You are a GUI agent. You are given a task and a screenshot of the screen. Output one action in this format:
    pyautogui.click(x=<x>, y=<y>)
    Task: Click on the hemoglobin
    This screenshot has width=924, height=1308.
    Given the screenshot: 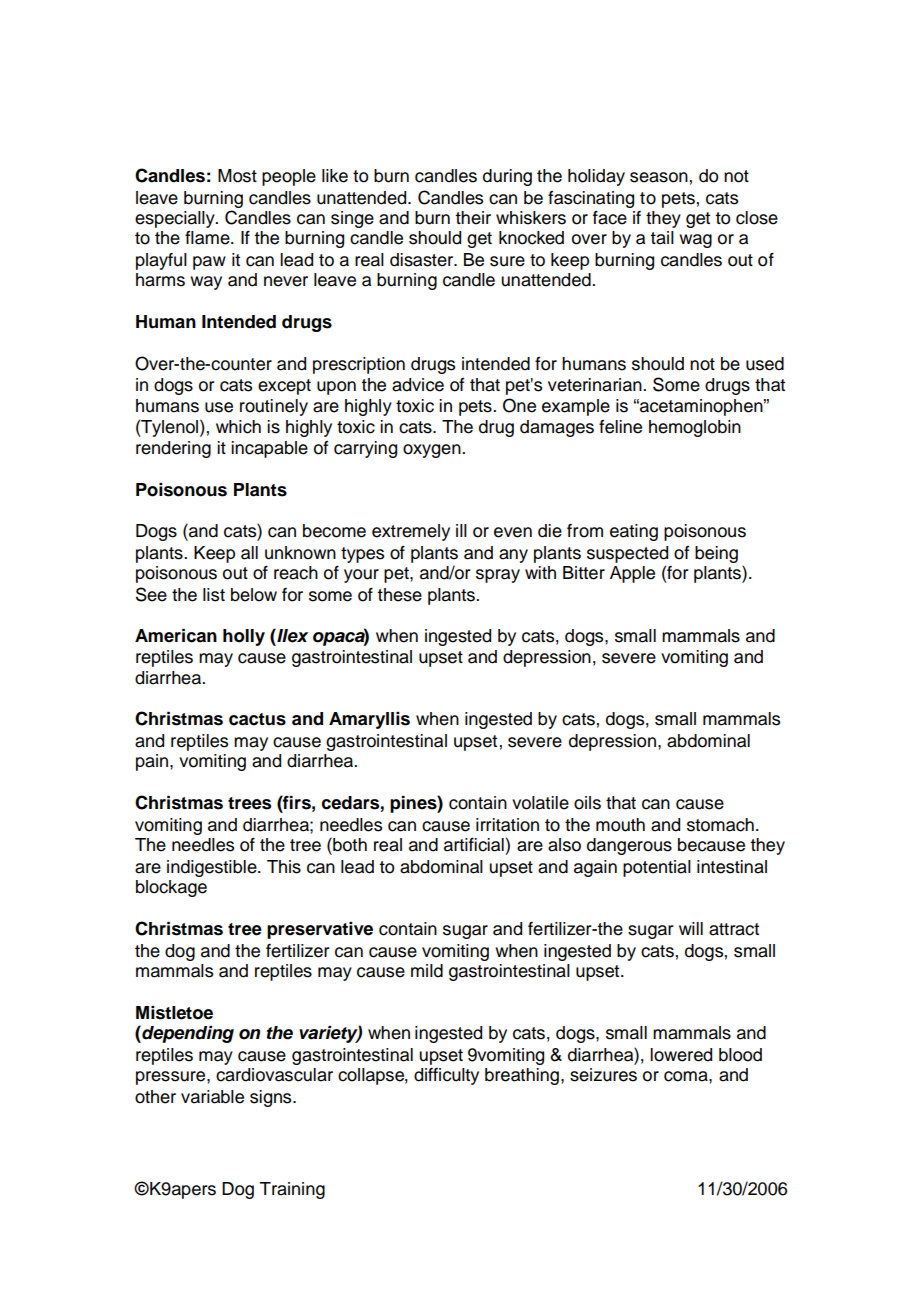 What is the action you would take?
    pyautogui.click(x=695, y=428)
